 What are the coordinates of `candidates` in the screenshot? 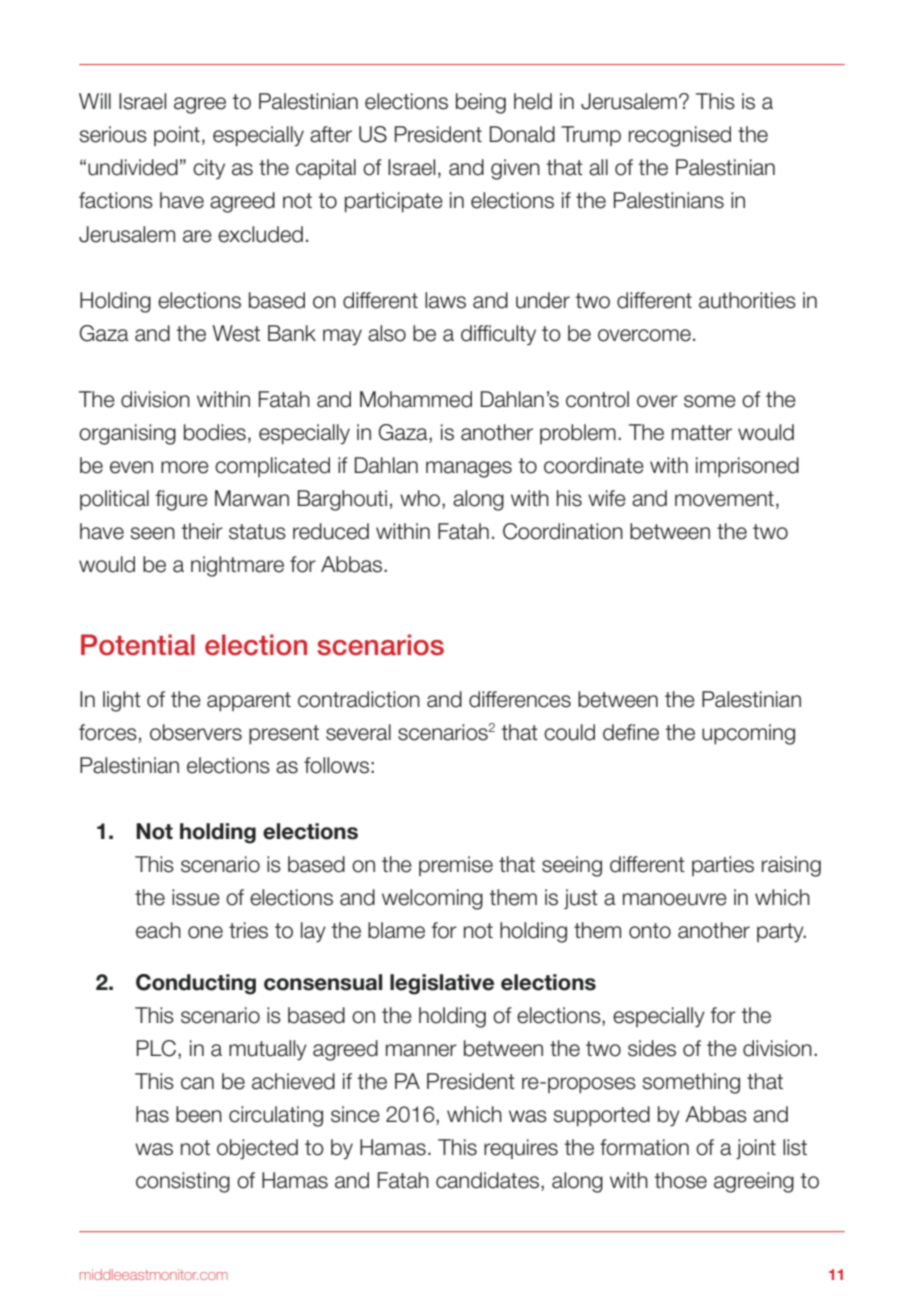 It's located at (489, 1181).
